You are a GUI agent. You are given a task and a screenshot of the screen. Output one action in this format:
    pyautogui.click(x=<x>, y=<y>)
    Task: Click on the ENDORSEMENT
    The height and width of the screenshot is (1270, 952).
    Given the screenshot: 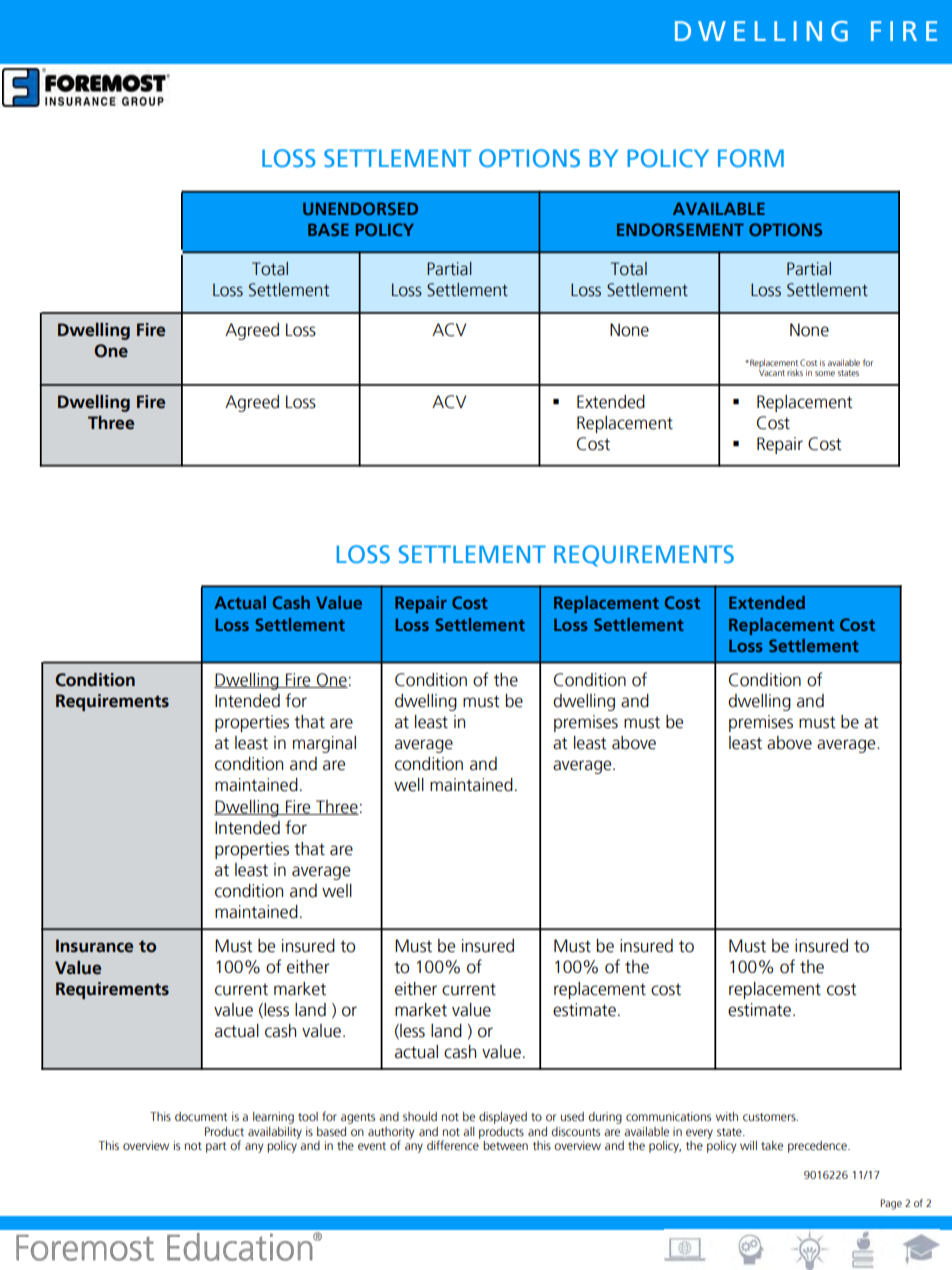 What is the action you would take?
    pyautogui.click(x=680, y=229)
